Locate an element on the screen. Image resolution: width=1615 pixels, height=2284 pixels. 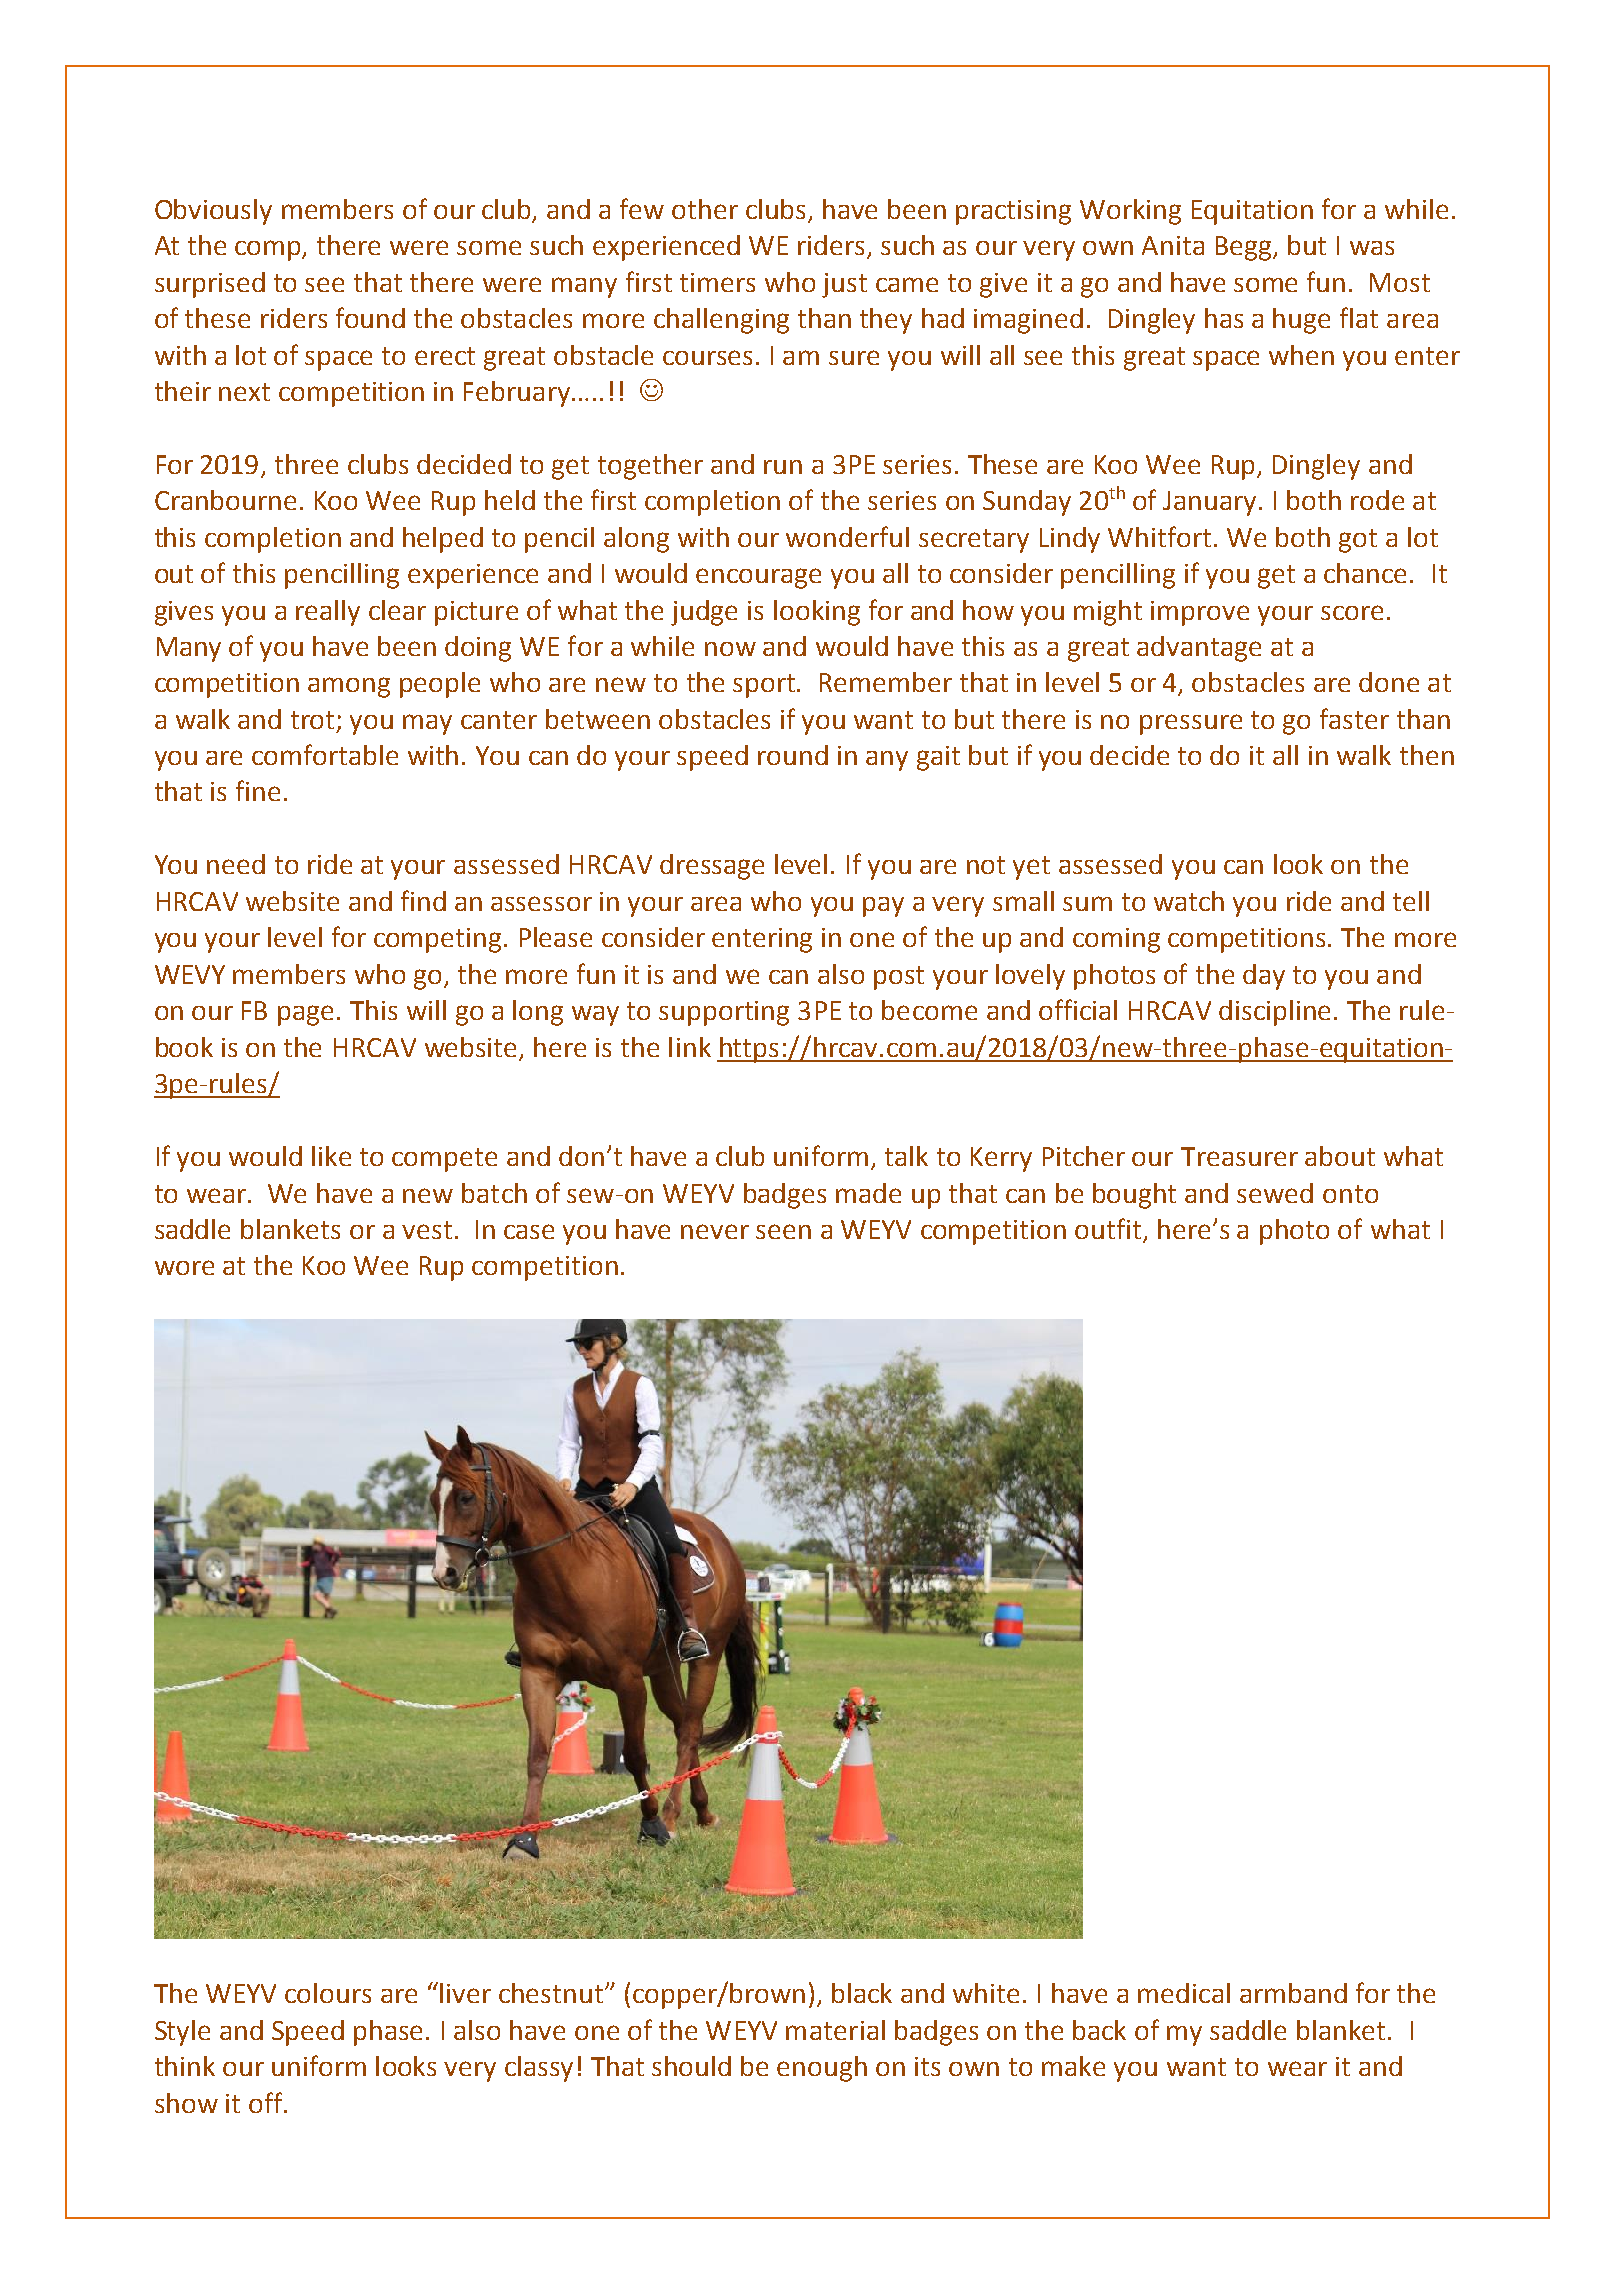
made is located at coordinates (868, 1193).
